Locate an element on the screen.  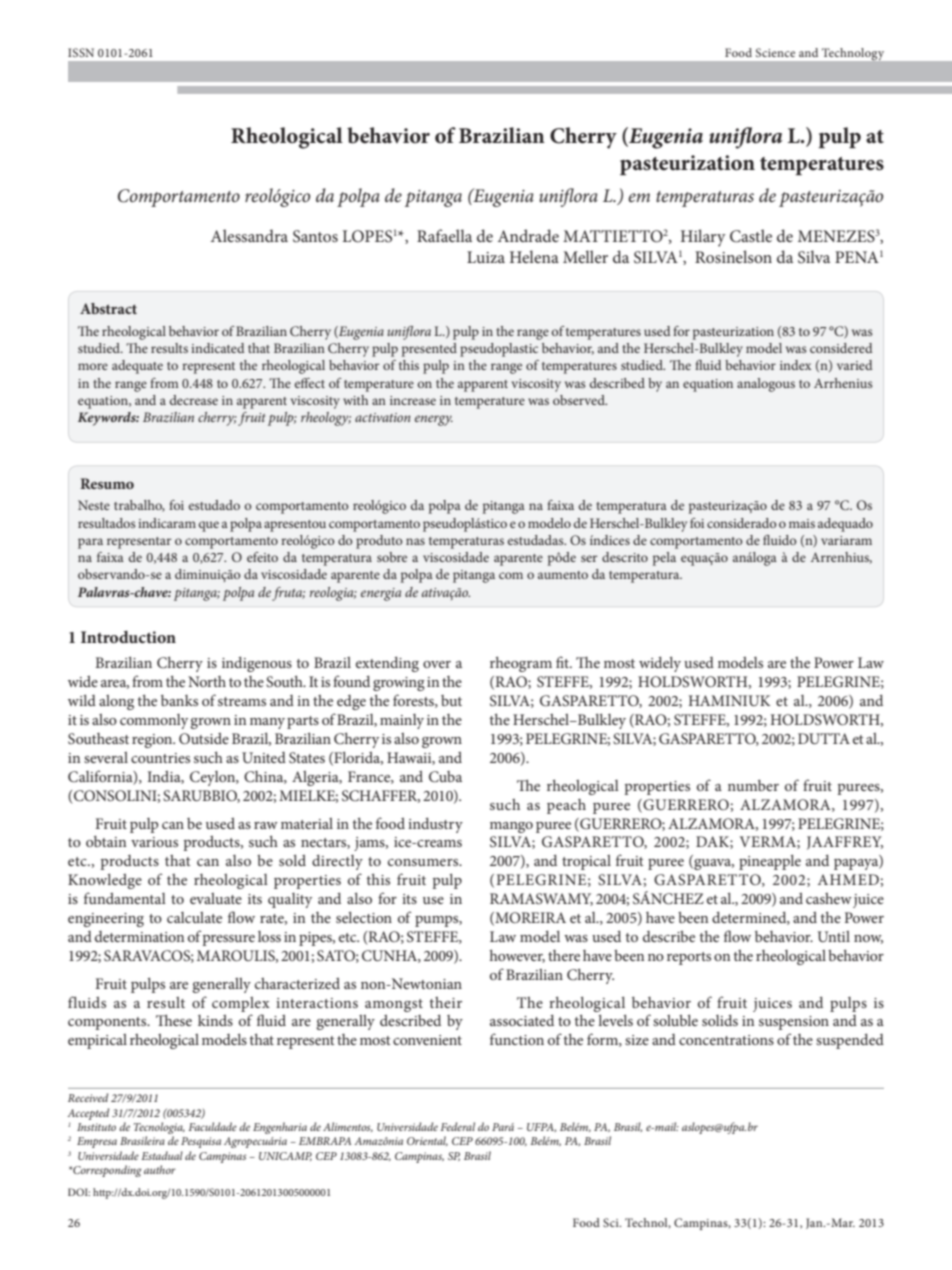
over is located at coordinates (437, 664).
